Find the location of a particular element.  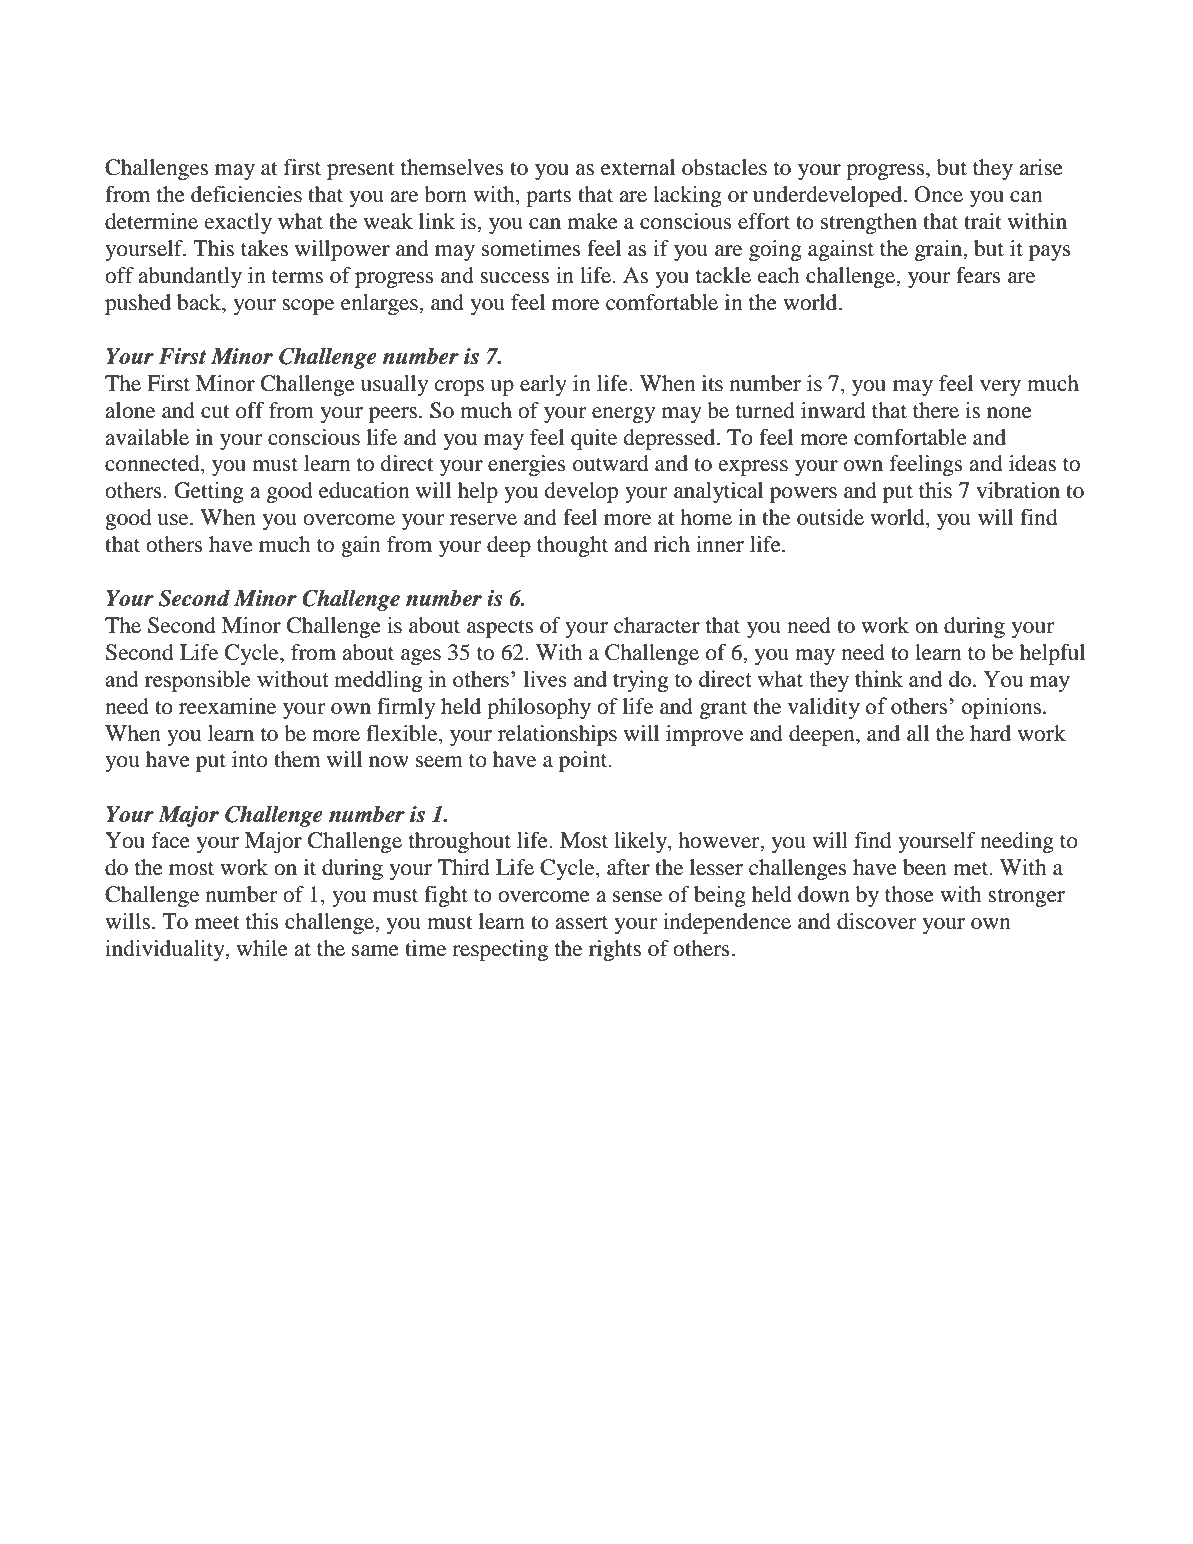

into is located at coordinates (250, 759).
